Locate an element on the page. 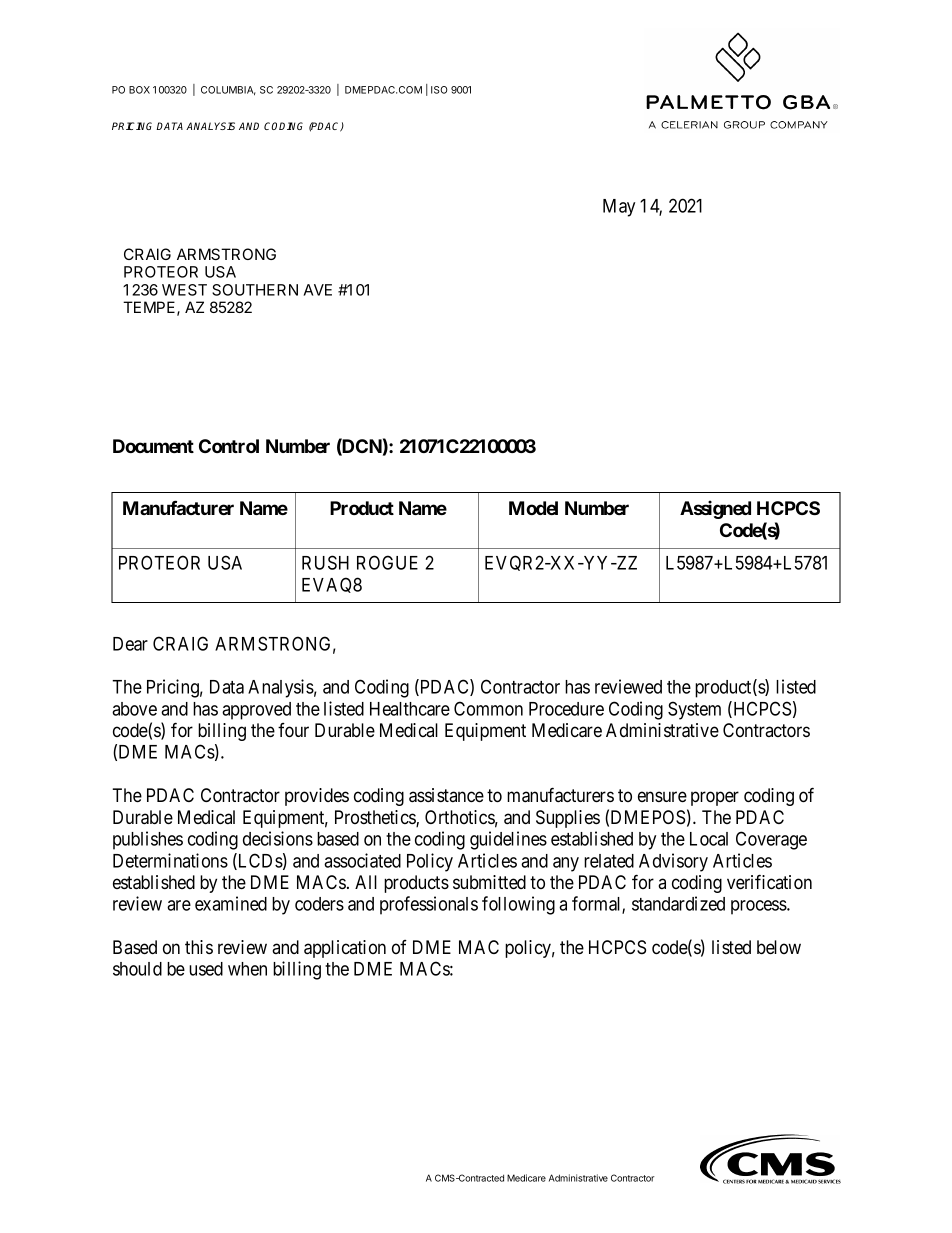 This document has width=952, height=1233. Model is located at coordinates (533, 508).
